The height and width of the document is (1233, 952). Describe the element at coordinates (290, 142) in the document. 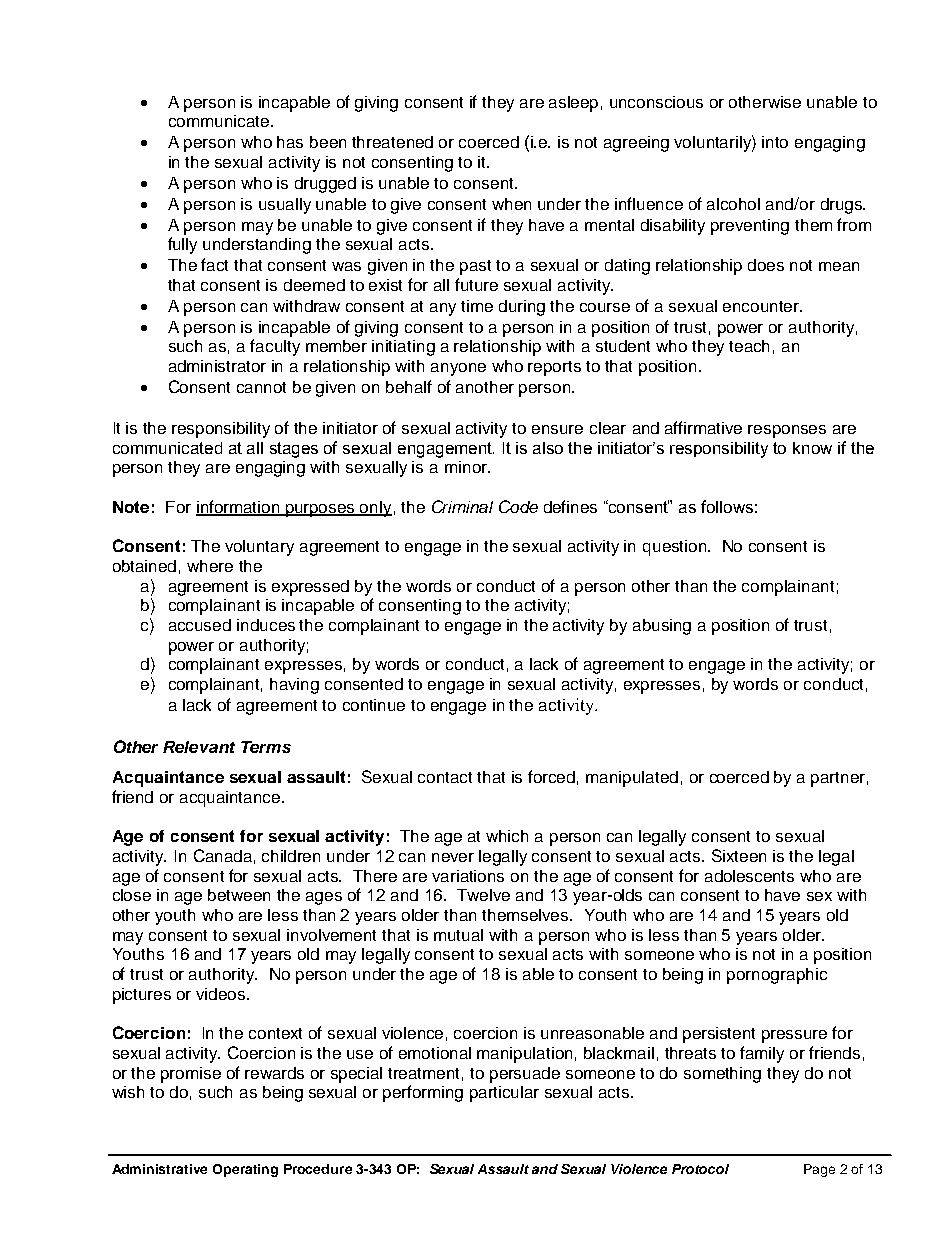

I see `has` at that location.
